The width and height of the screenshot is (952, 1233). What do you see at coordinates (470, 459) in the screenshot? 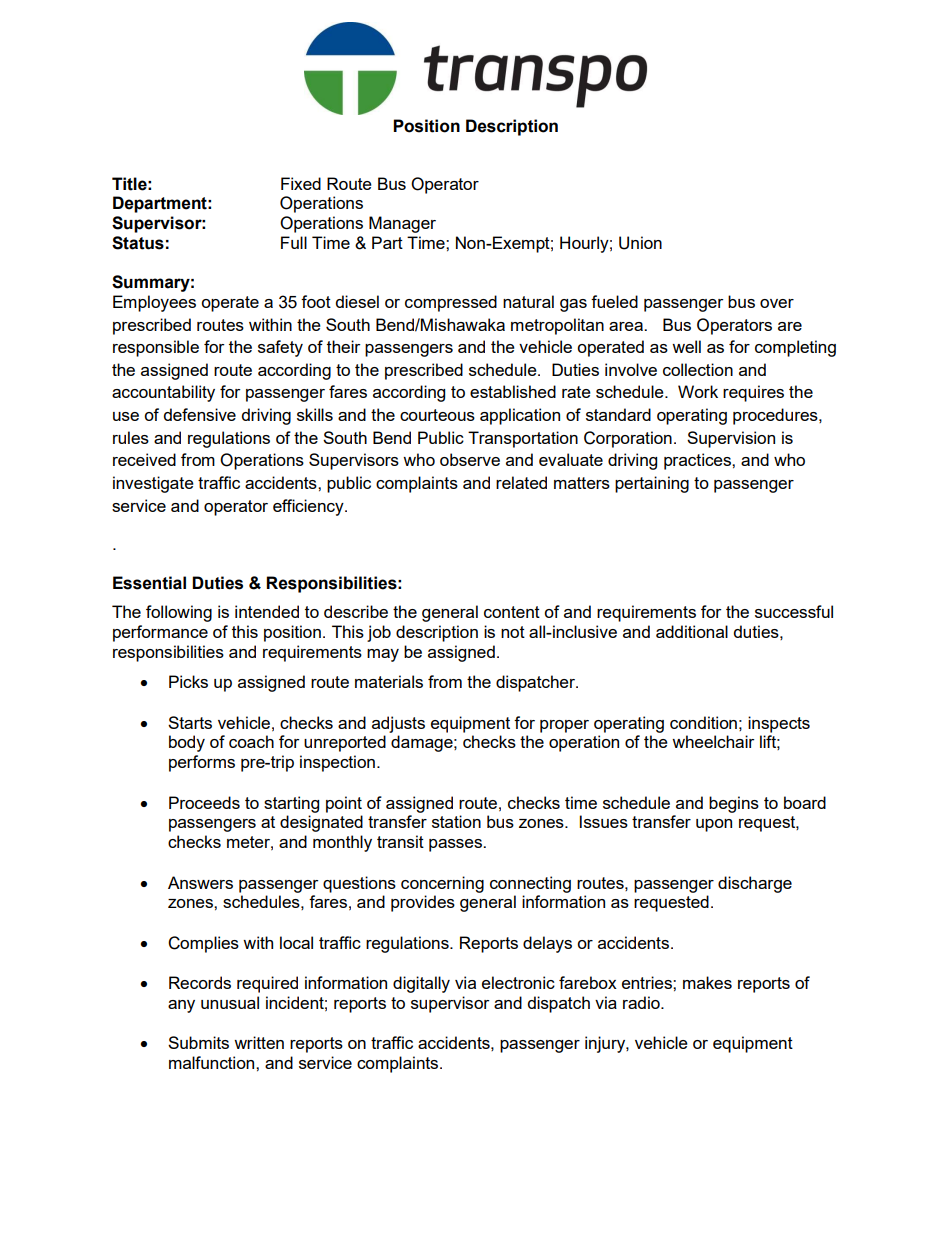
I see `observe` at bounding box center [470, 459].
